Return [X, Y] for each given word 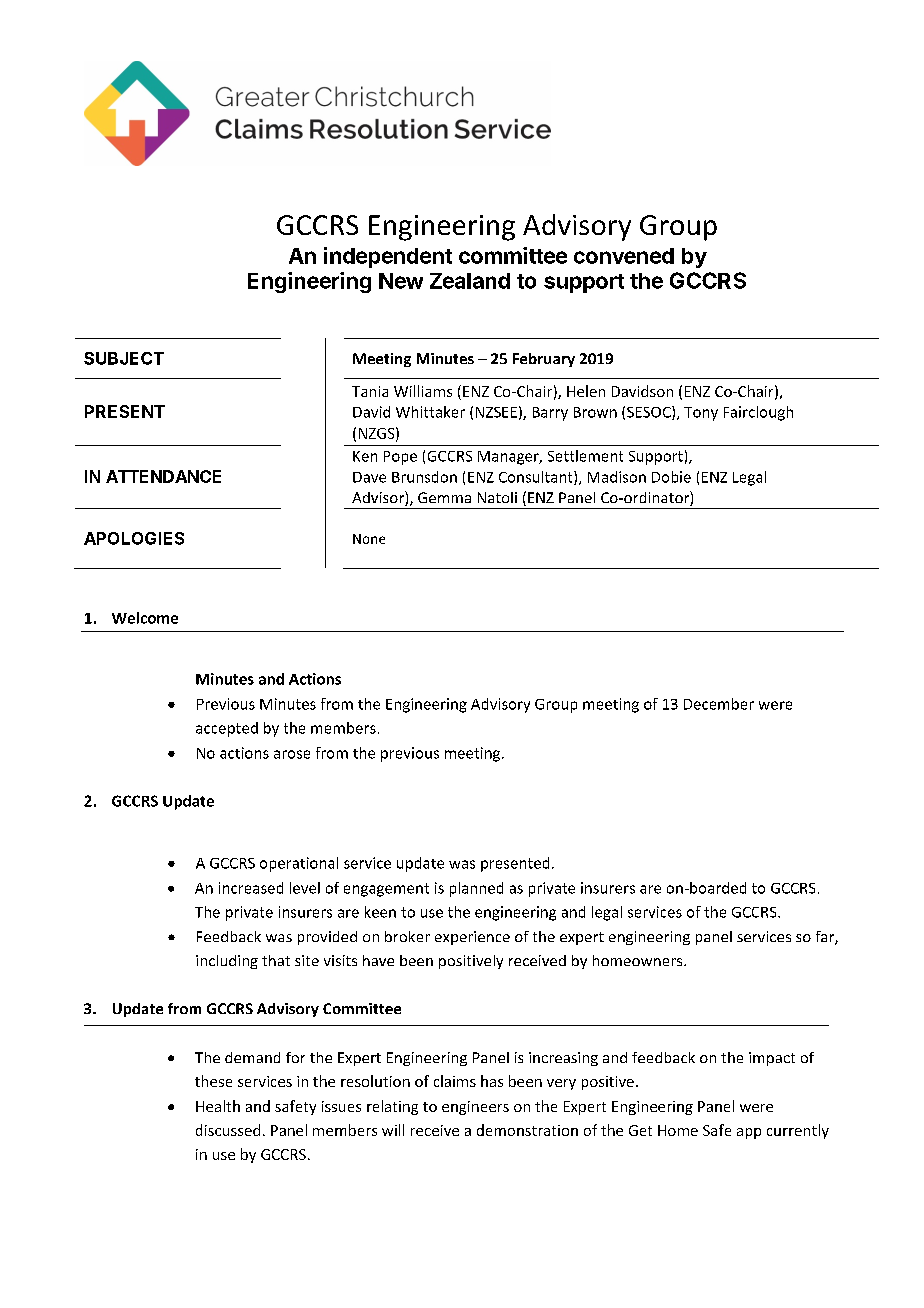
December [719, 704]
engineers [475, 1108]
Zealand [470, 281]
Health [218, 1106]
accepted [227, 729]
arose [292, 754]
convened [624, 256]
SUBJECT [124, 358]
